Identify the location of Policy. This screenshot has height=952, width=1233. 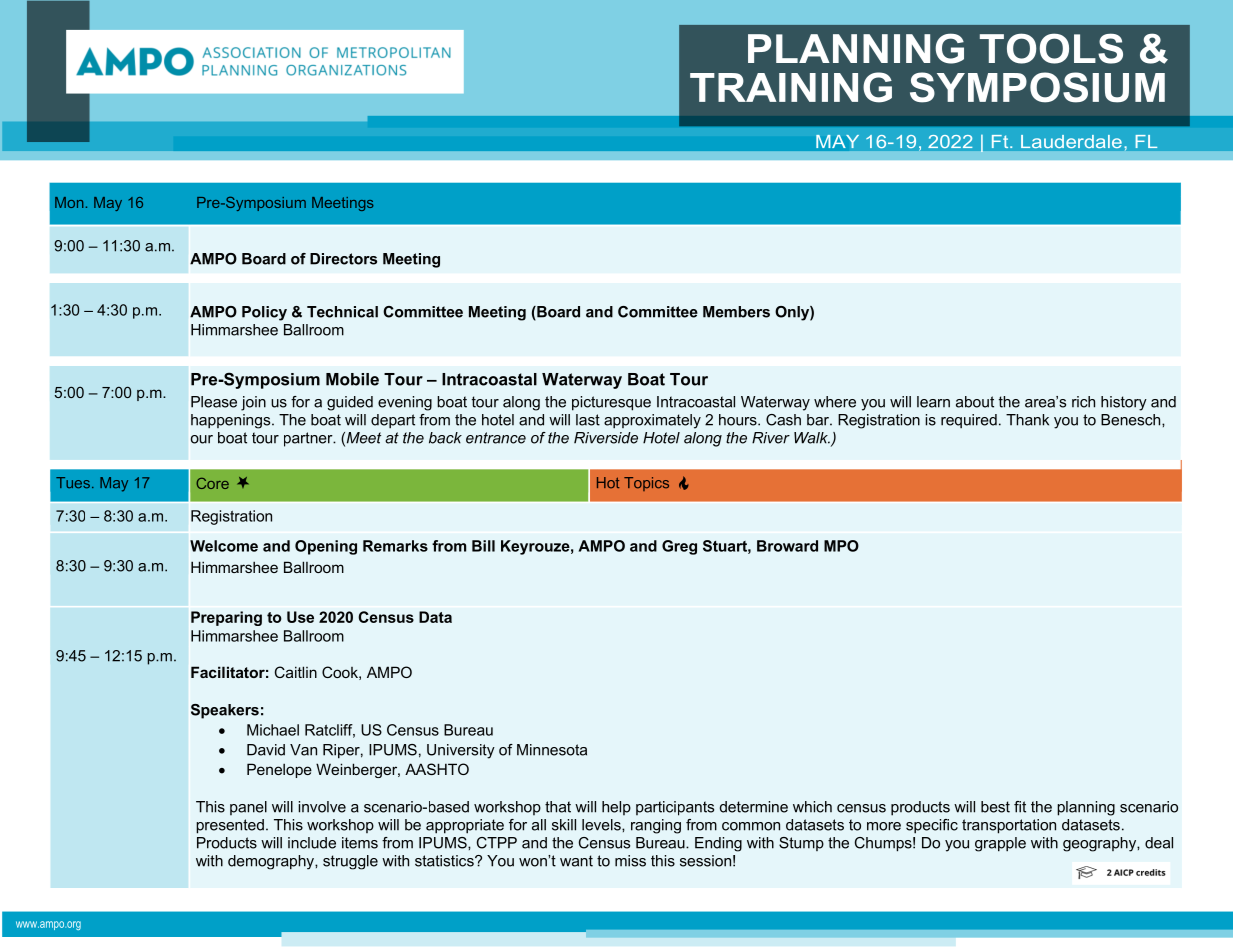
(264, 313).
